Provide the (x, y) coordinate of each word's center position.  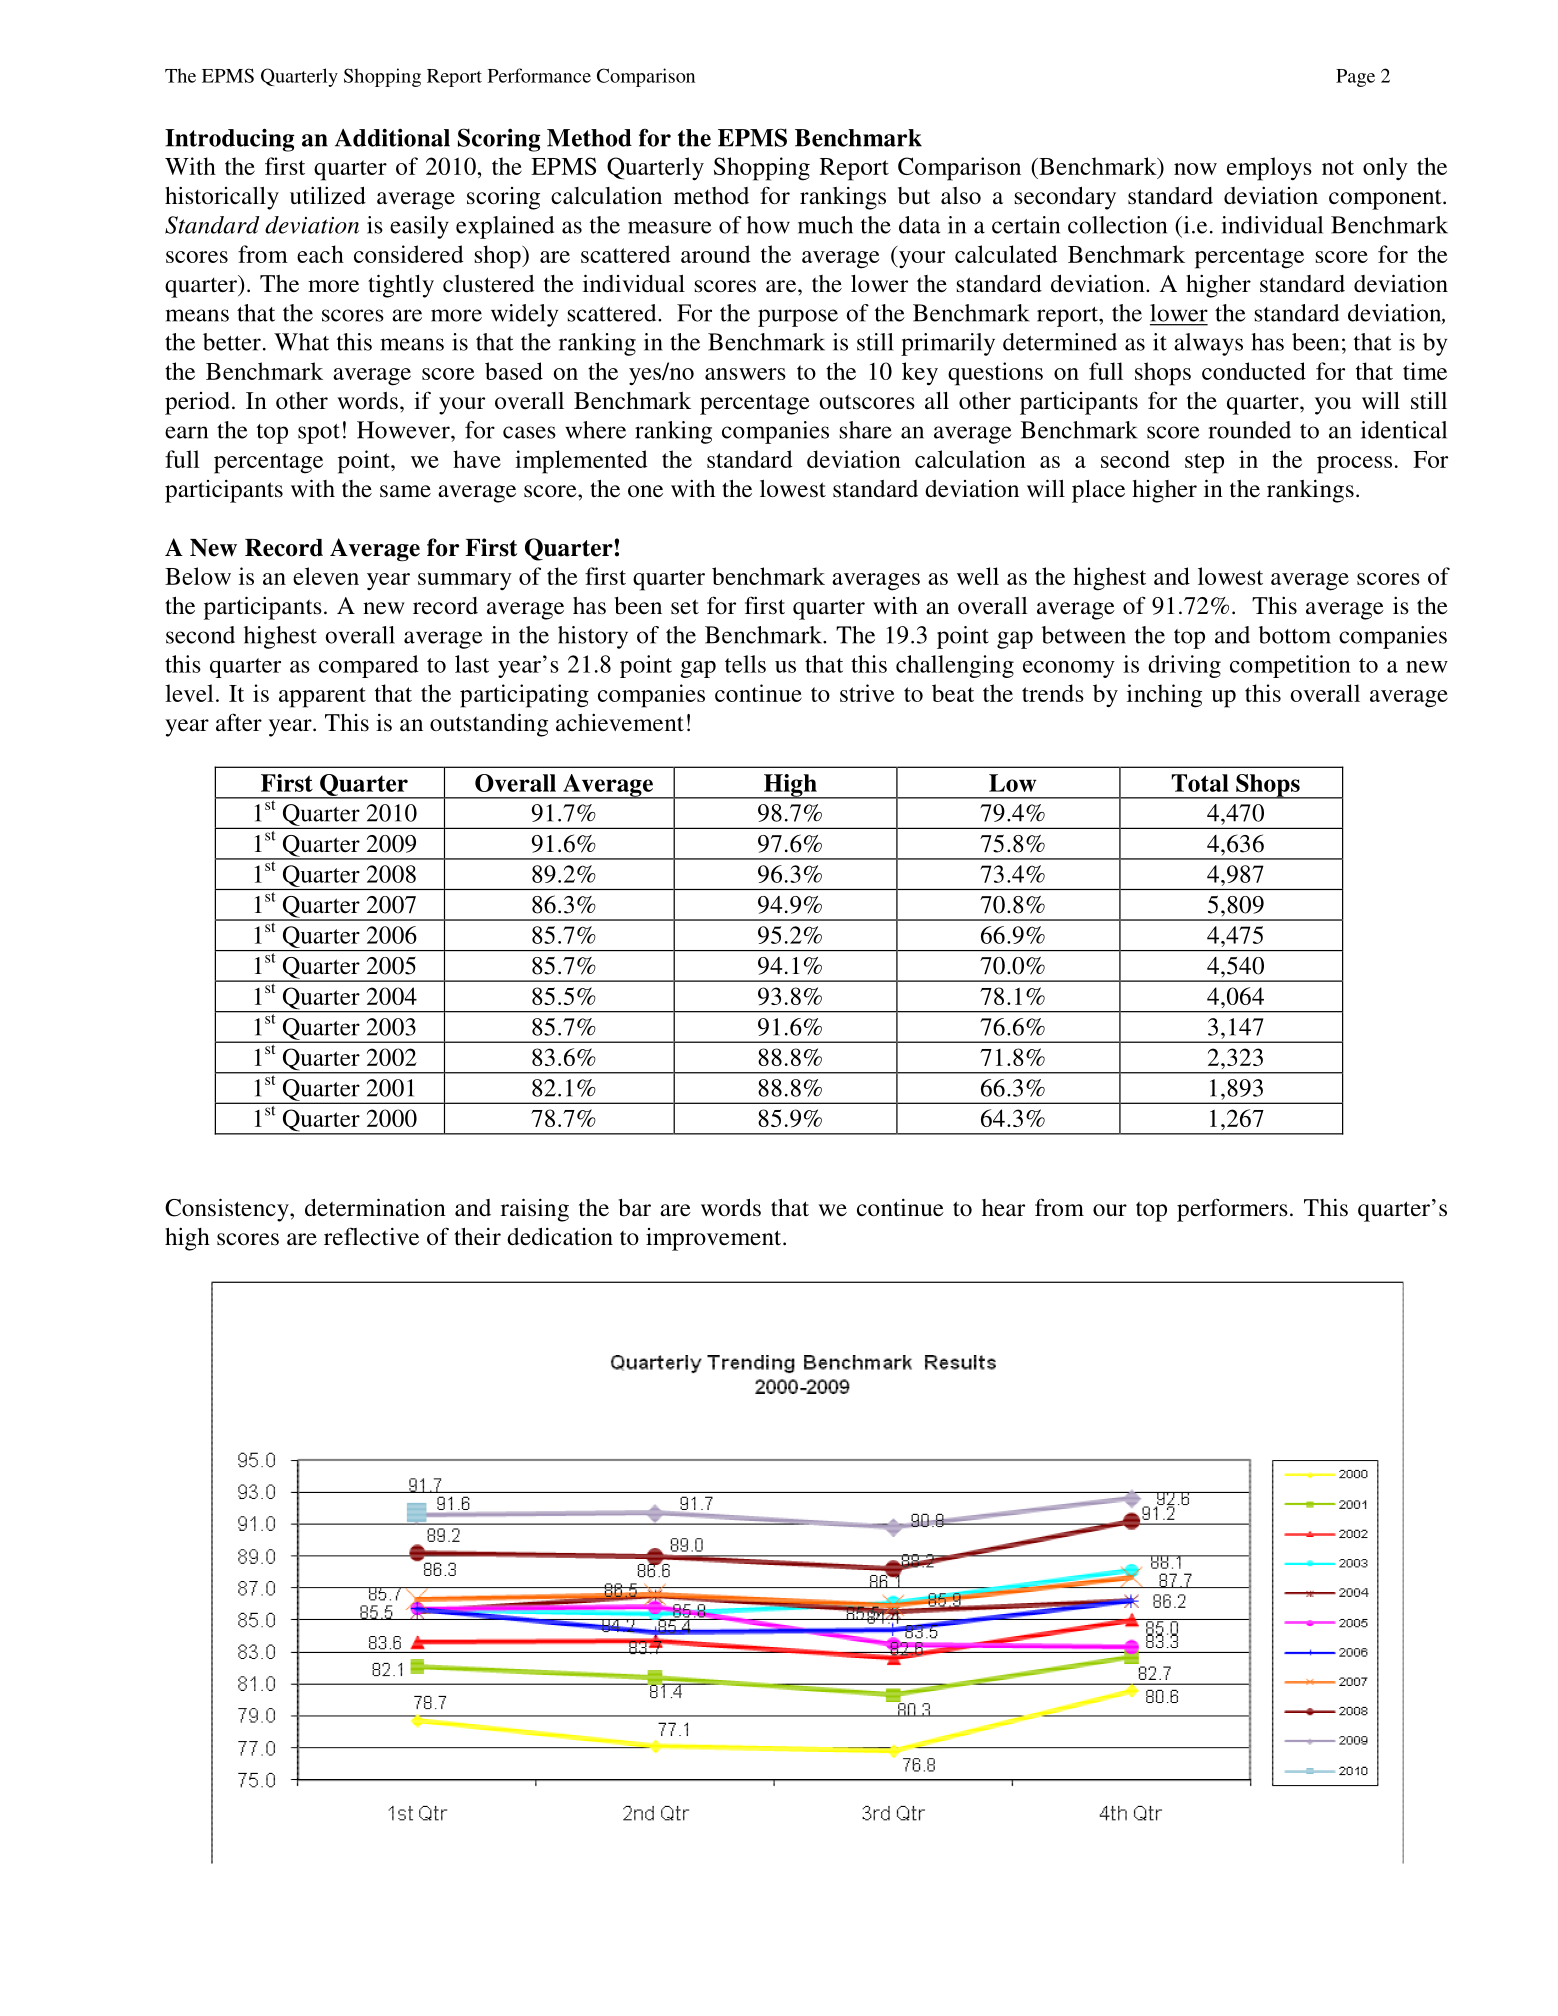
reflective (371, 1236)
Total (1200, 783)
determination (375, 1207)
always (1208, 344)
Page (1355, 78)
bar (634, 1207)
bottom (1295, 635)
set (685, 607)
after (239, 722)
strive (867, 693)
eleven (326, 576)
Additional (392, 137)
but (914, 196)
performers (1232, 1210)
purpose (798, 318)
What (301, 342)
